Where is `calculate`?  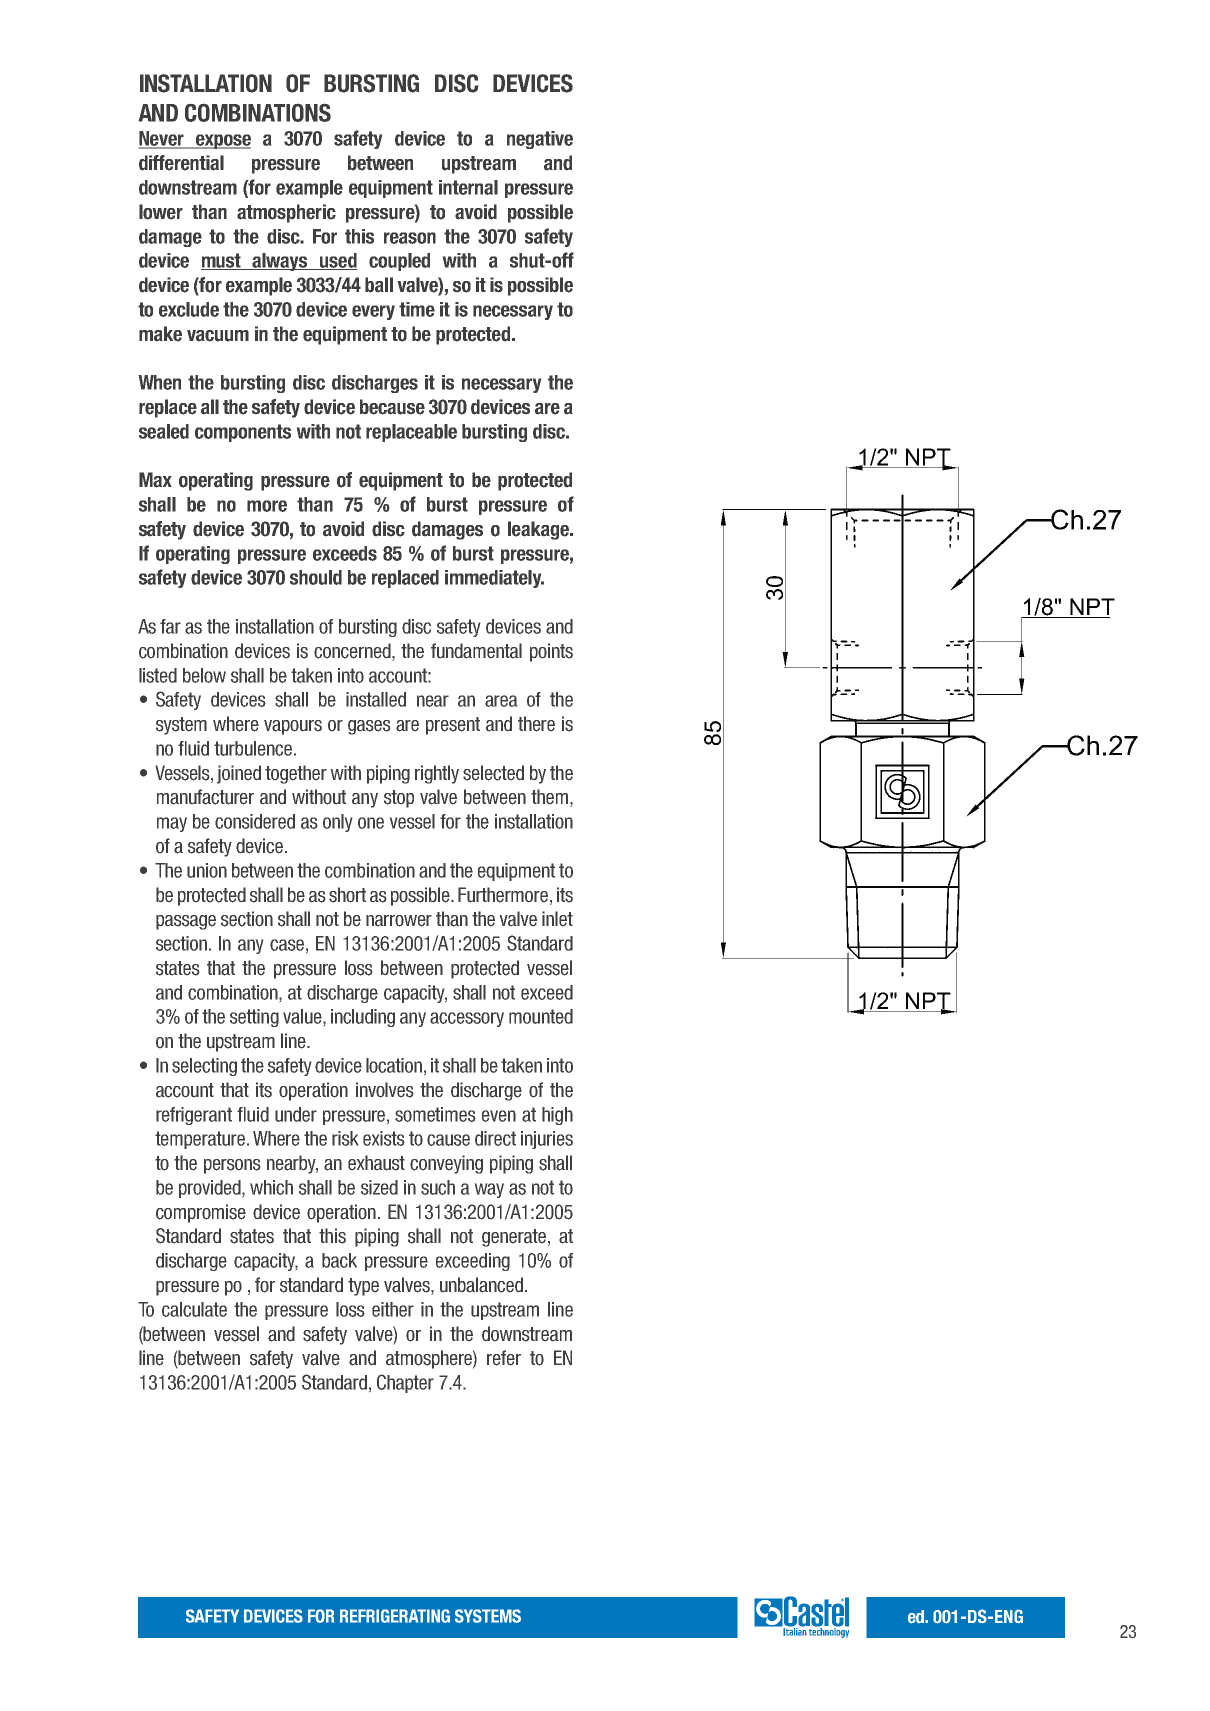
calculate is located at coordinates (194, 1309).
